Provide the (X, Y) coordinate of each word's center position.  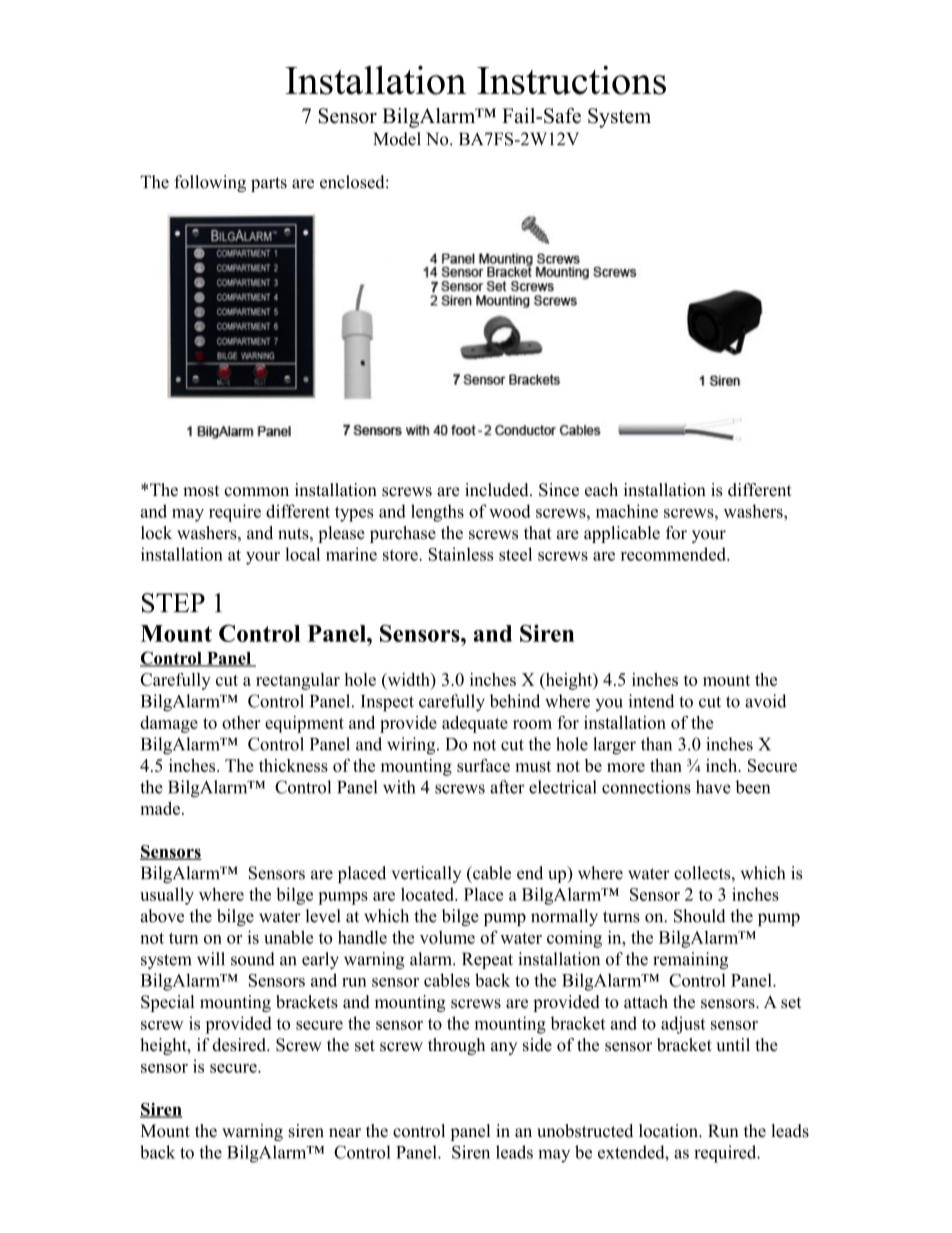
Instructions (571, 80)
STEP (173, 603)
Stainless (461, 554)
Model (397, 139)
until (733, 1045)
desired (240, 1045)
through (456, 1046)
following (210, 183)
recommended (674, 554)
